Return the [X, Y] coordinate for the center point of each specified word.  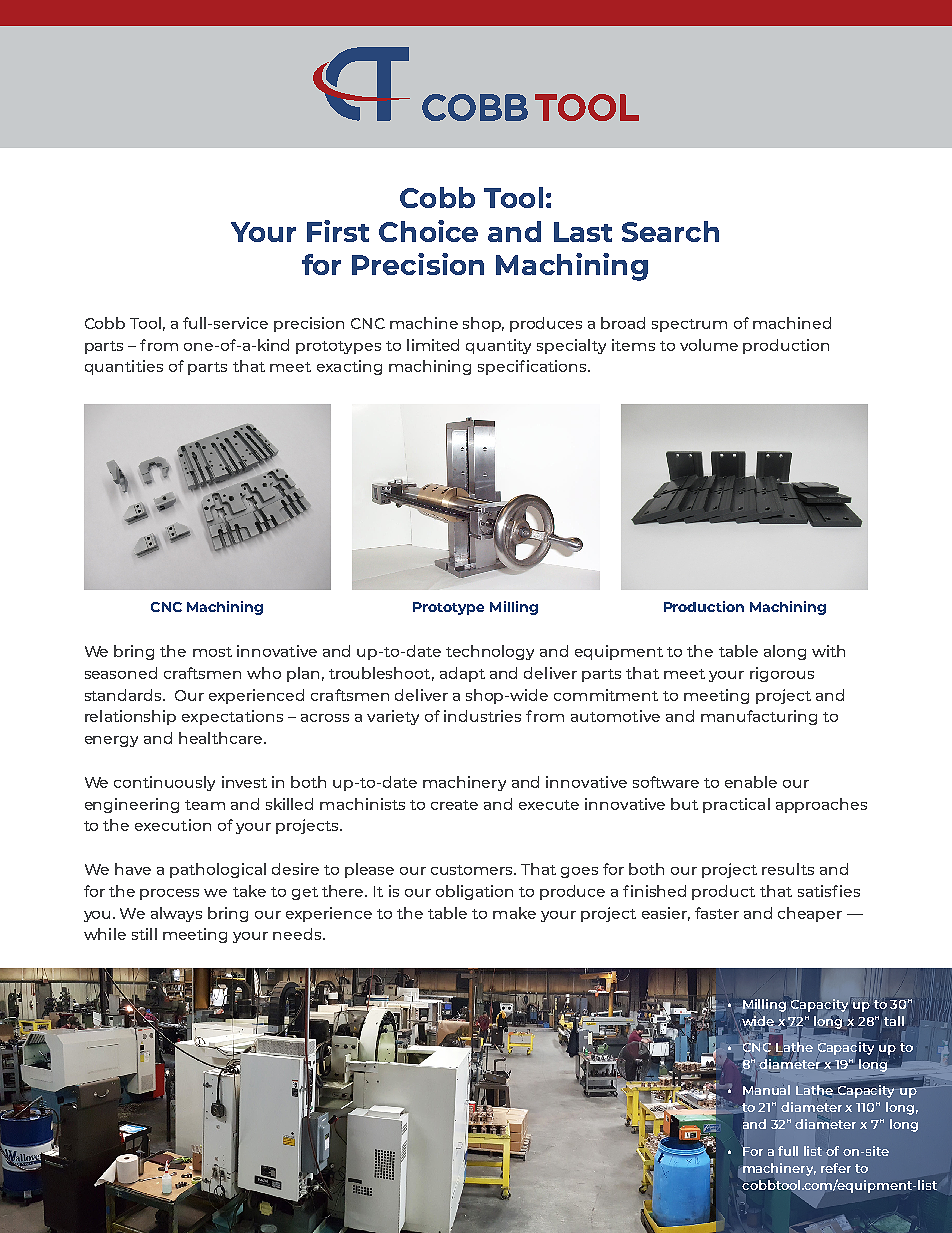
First [338, 231]
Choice [428, 231]
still [144, 934]
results [788, 869]
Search [670, 231]
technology [490, 652]
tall [894, 1021]
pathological [218, 870]
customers [473, 870]
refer [836, 1168]
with [828, 651]
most [212, 652]
